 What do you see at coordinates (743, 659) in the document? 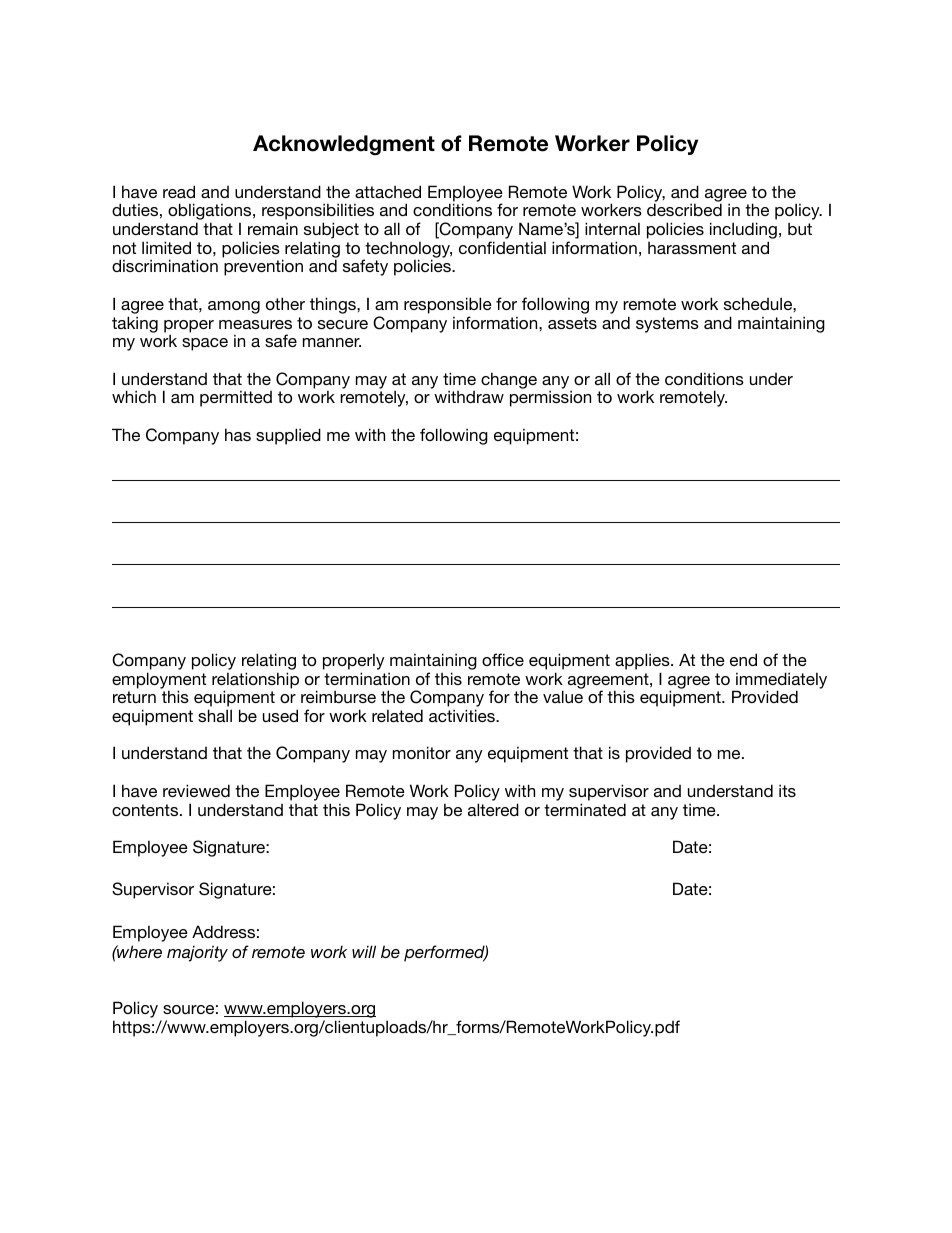
I see `end` at bounding box center [743, 659].
